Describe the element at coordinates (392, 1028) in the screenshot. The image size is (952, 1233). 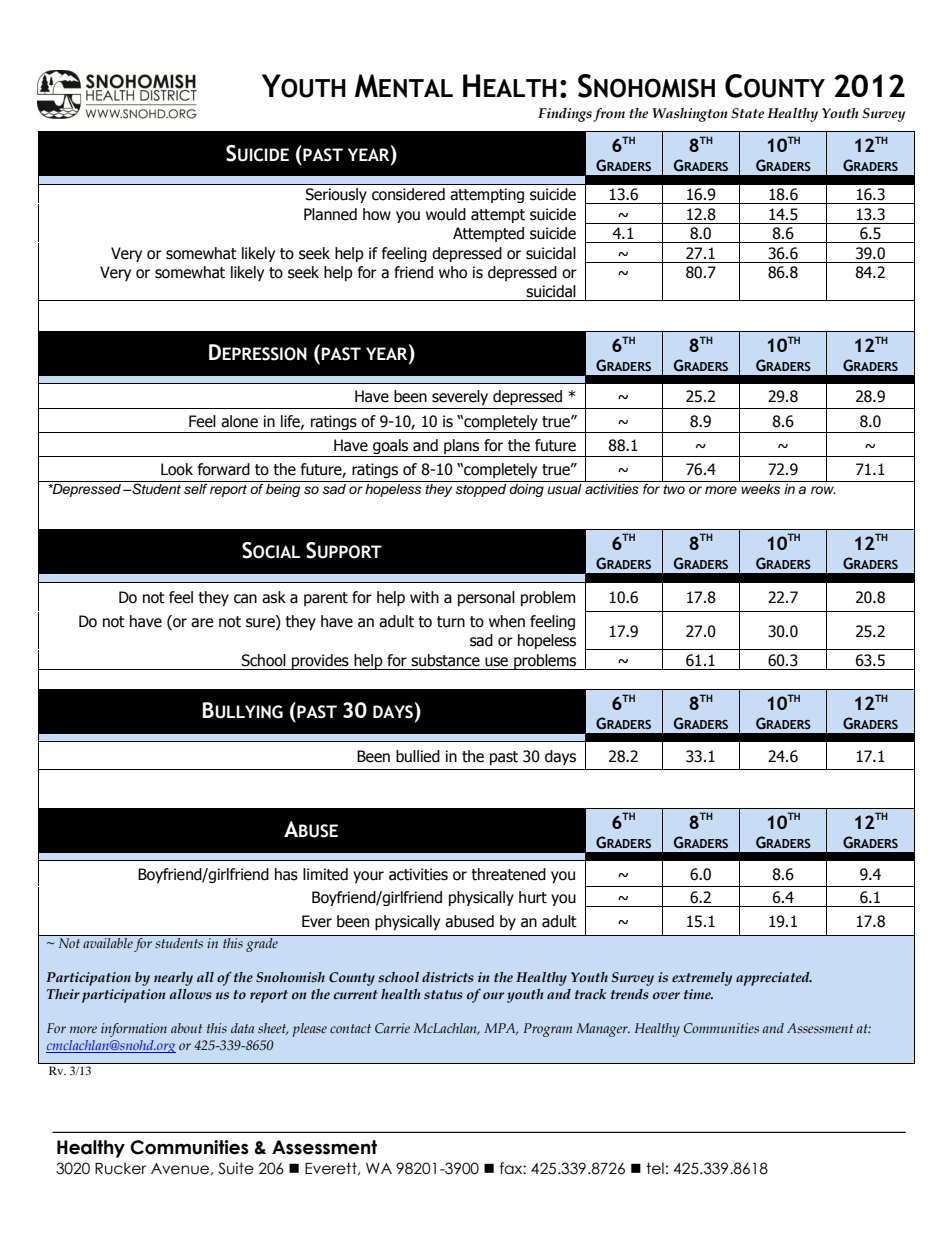
I see `Carrie` at that location.
